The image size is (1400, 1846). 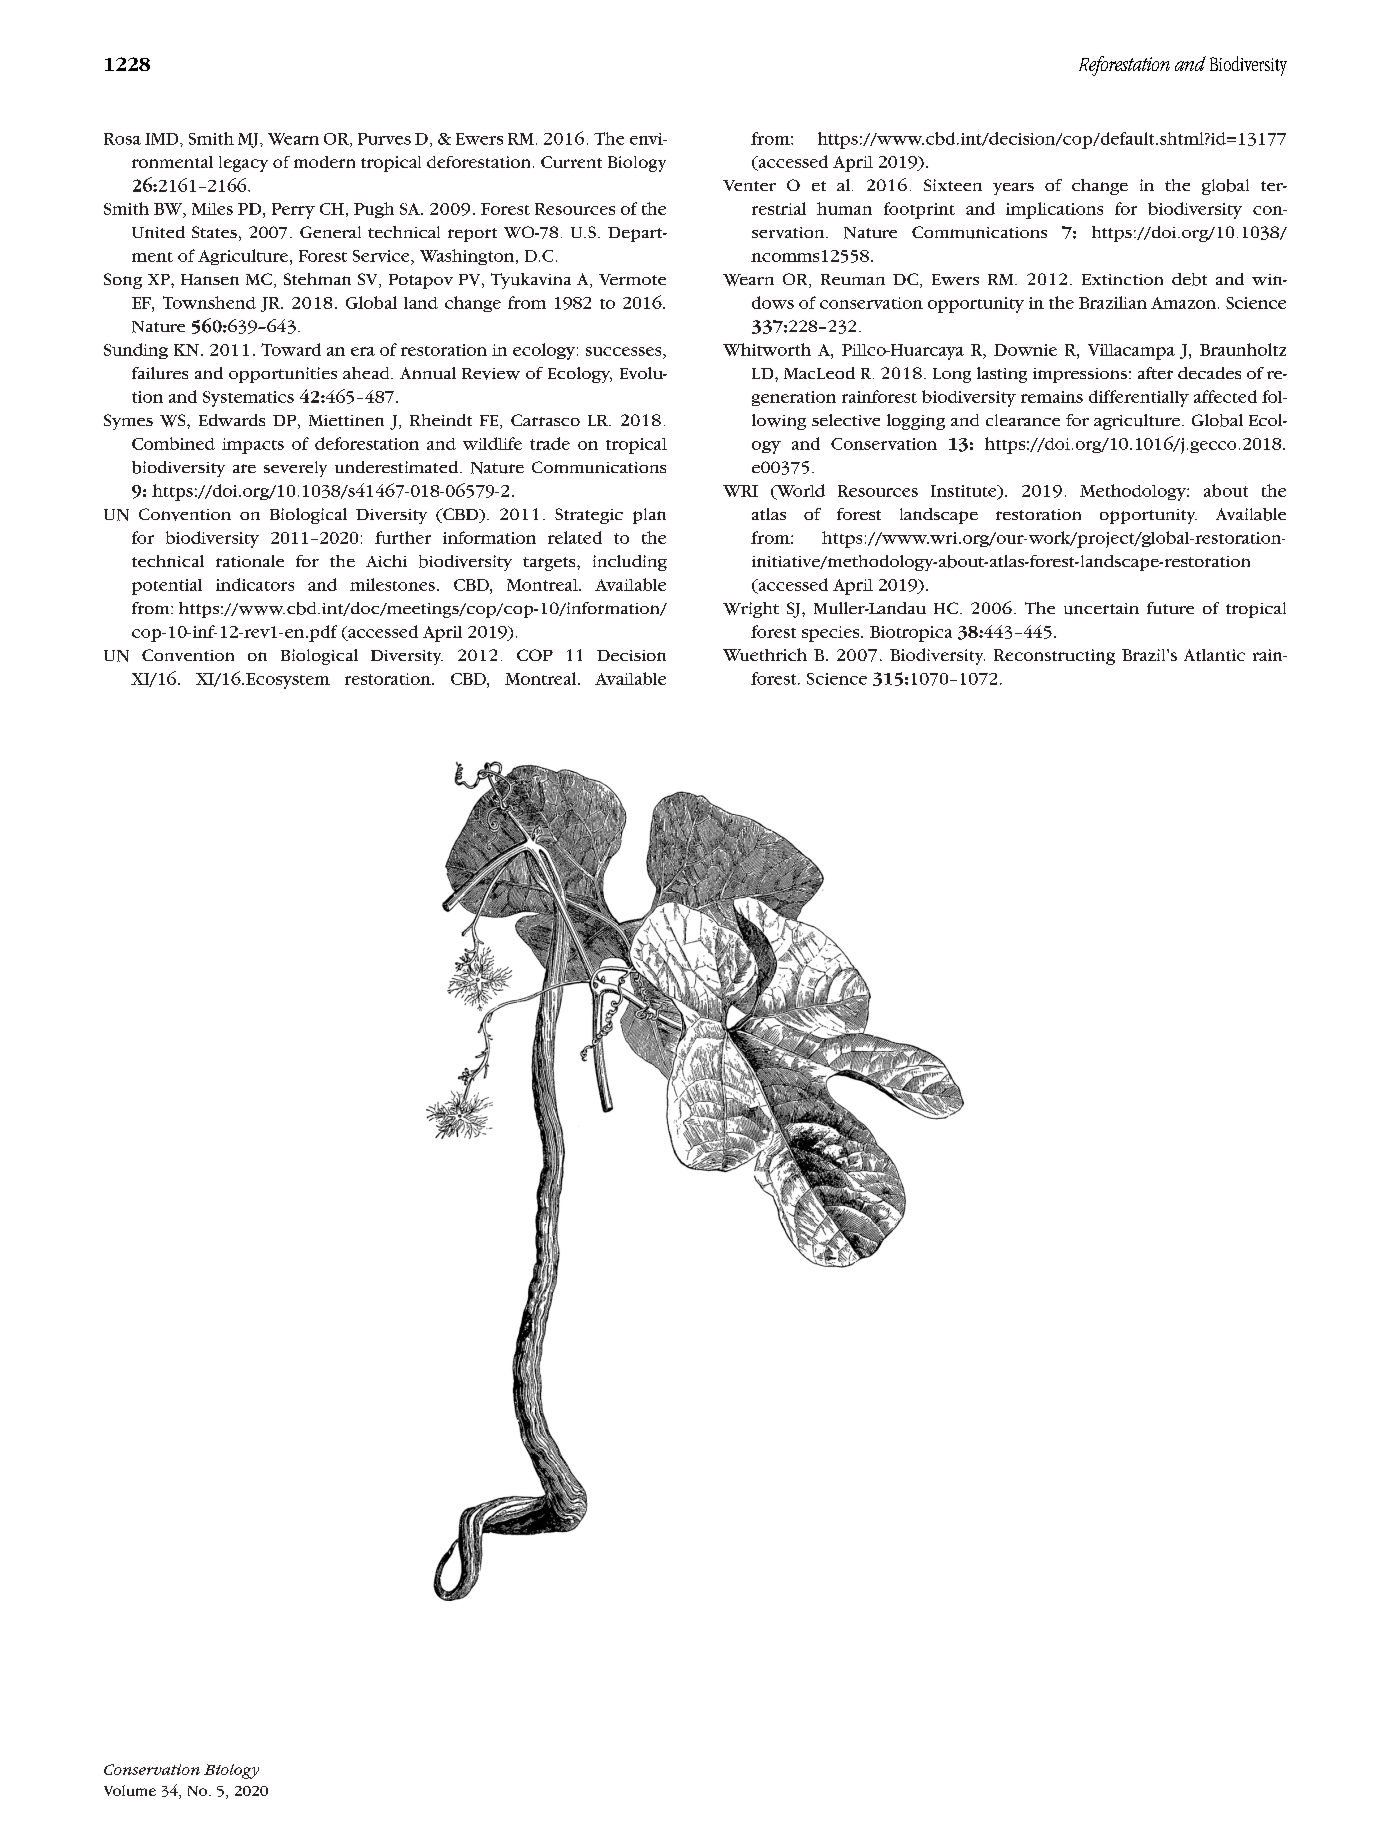 What do you see at coordinates (630, 563) in the document?
I see `including` at bounding box center [630, 563].
